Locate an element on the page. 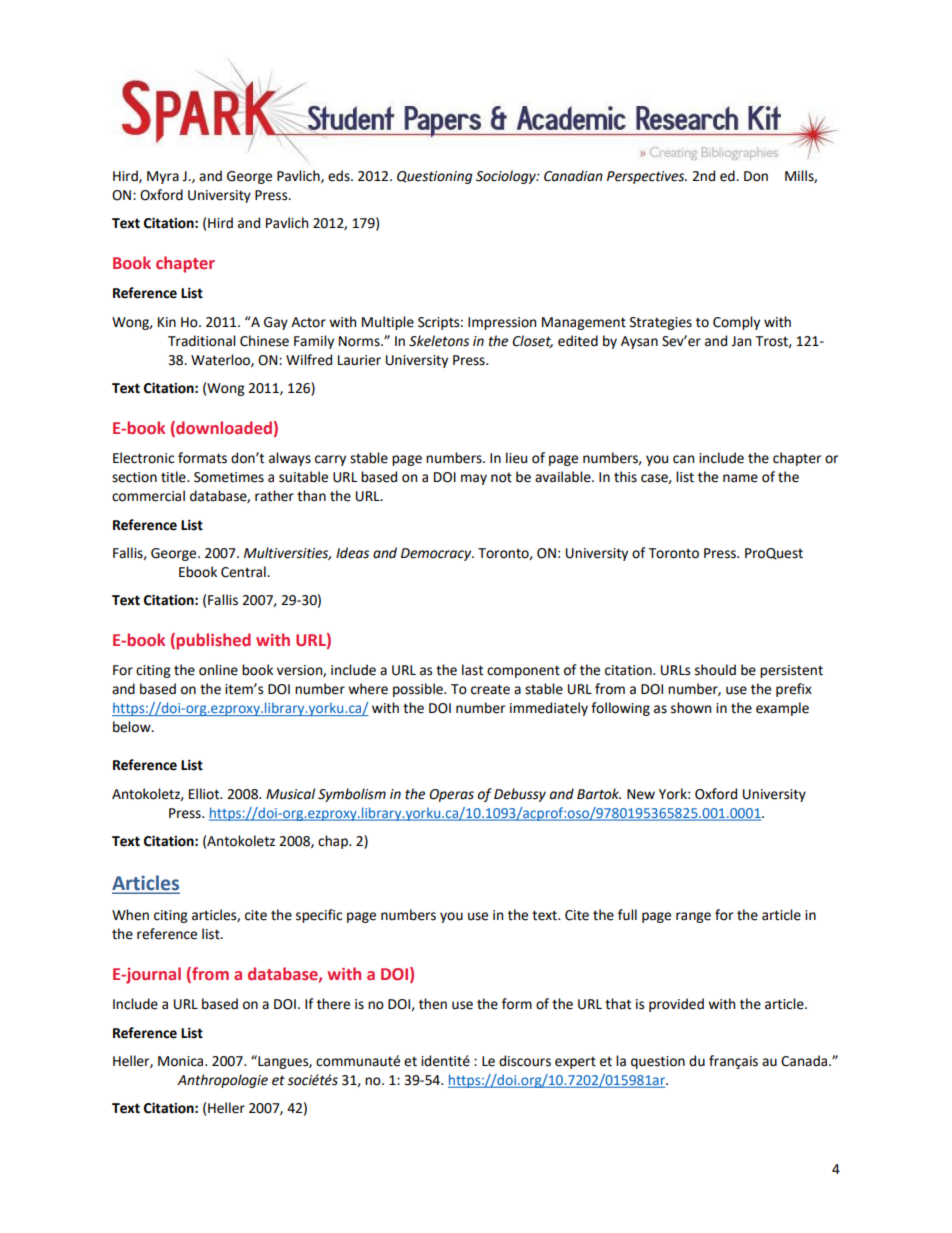 The width and height of the document is (952, 1233). name is located at coordinates (740, 478).
